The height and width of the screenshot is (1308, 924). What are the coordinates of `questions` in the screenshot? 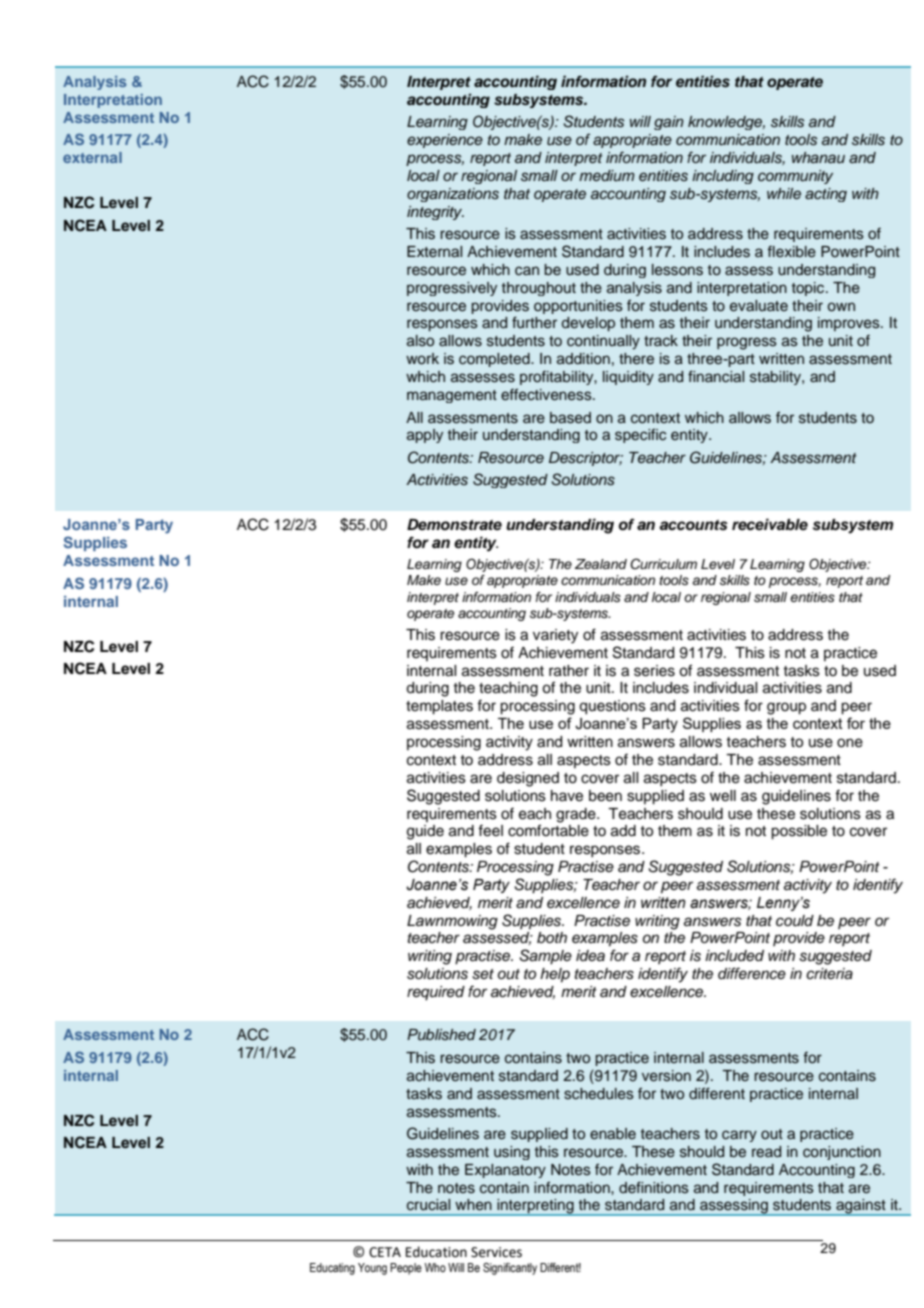 It's located at (612, 707).
